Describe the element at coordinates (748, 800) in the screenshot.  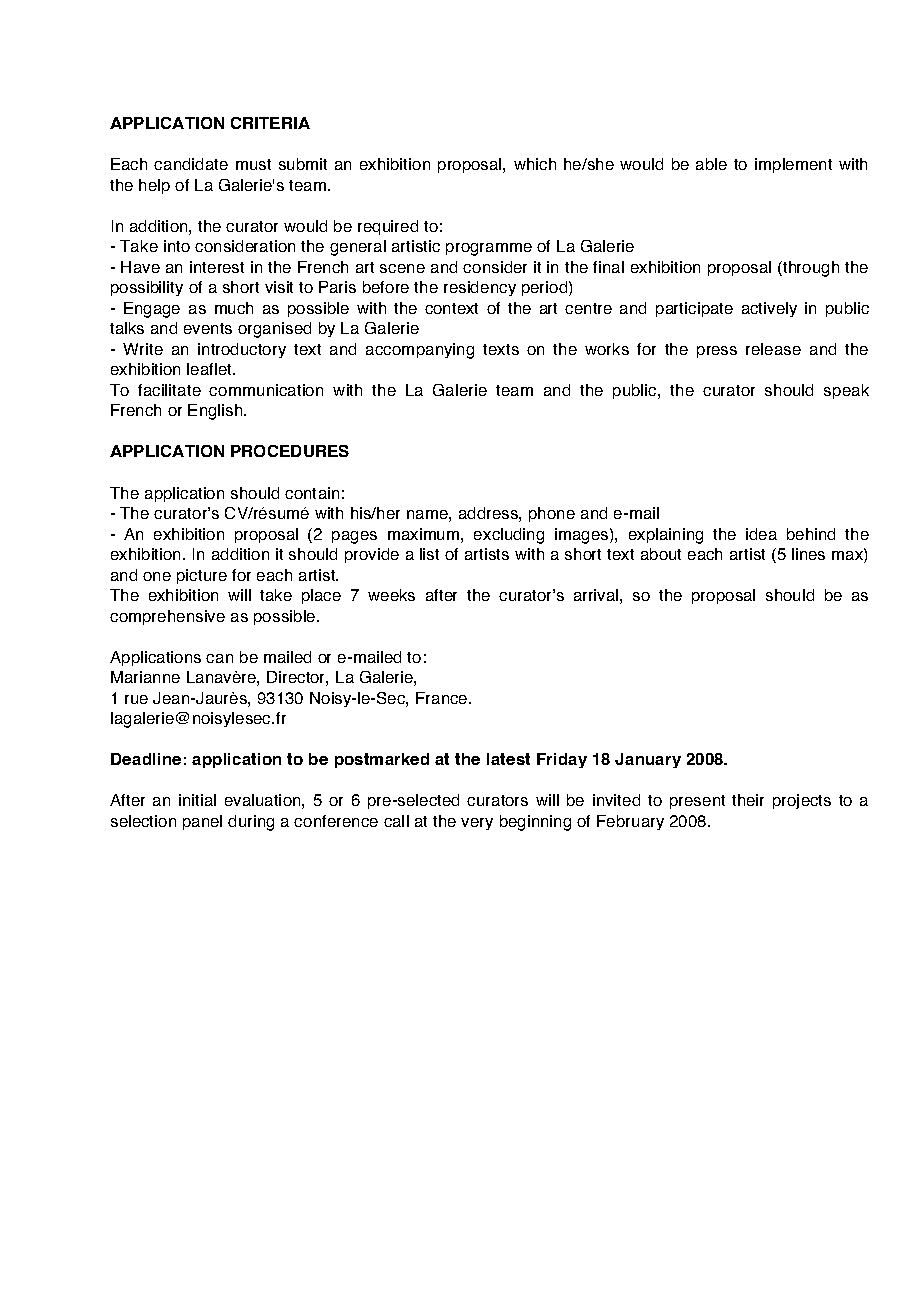
I see `their` at that location.
